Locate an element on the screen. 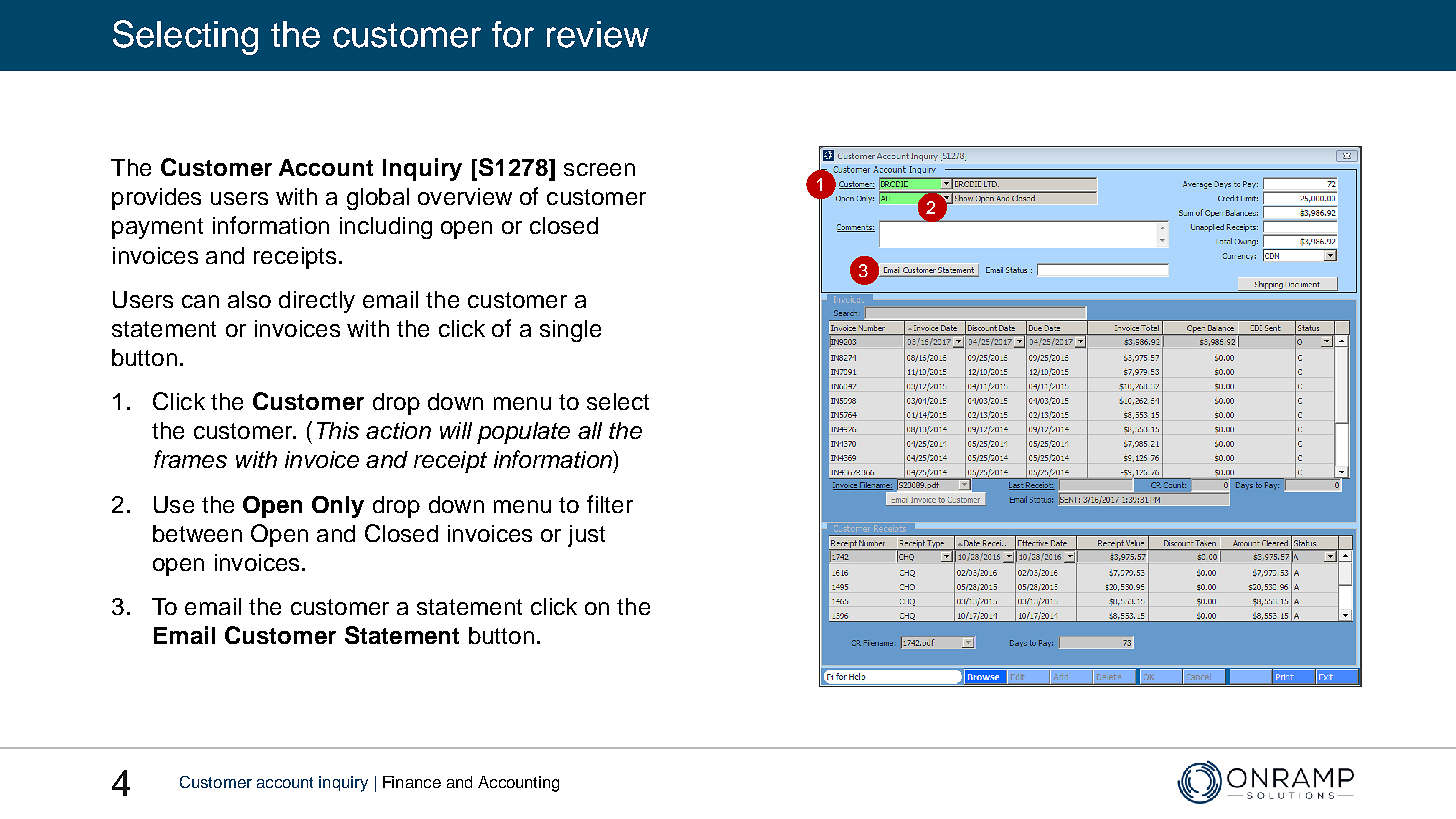 Image resolution: width=1456 pixels, height=819 pixels. filter is located at coordinates (610, 504).
